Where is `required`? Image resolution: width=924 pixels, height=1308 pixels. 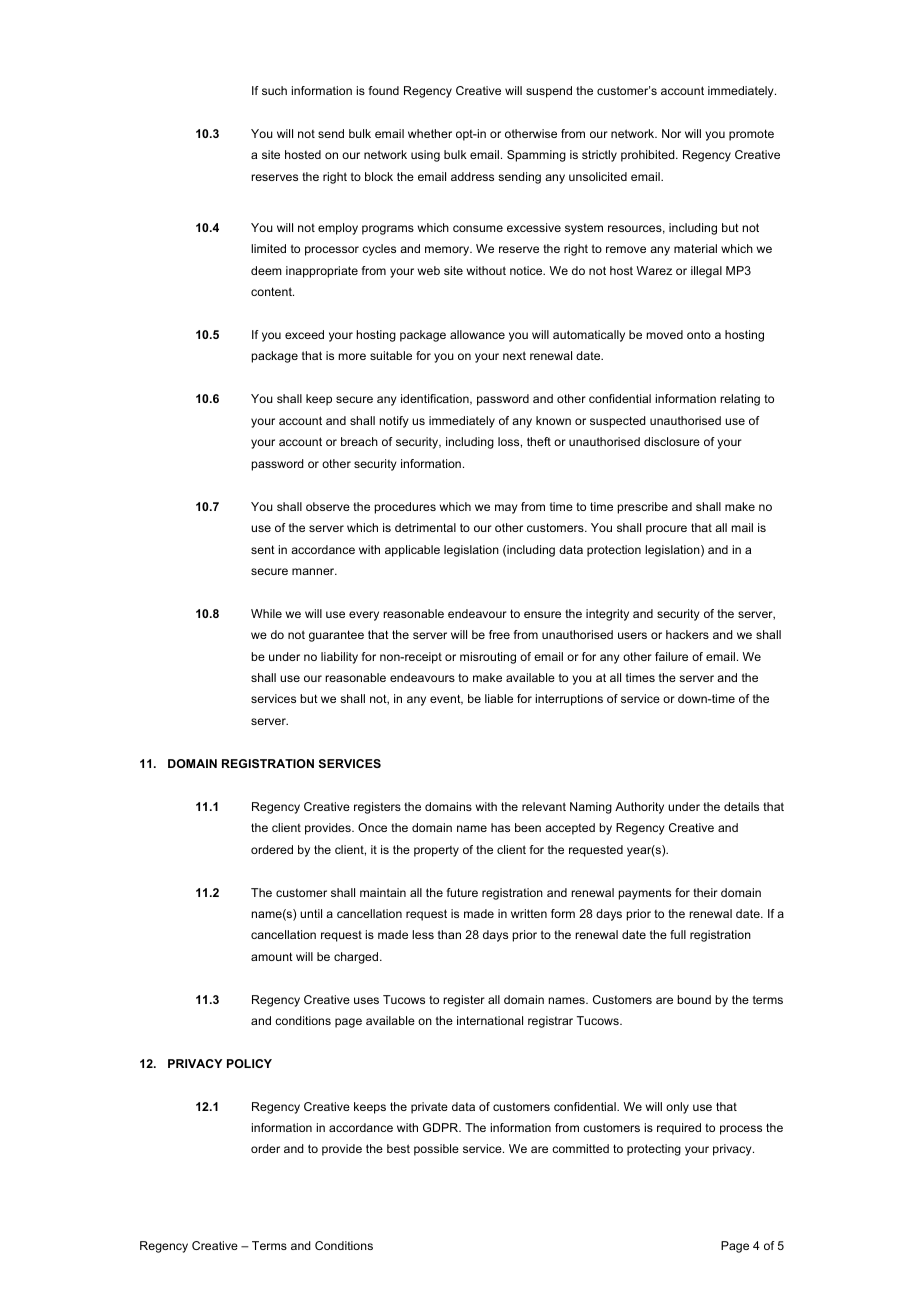 required is located at coordinates (679, 1129).
